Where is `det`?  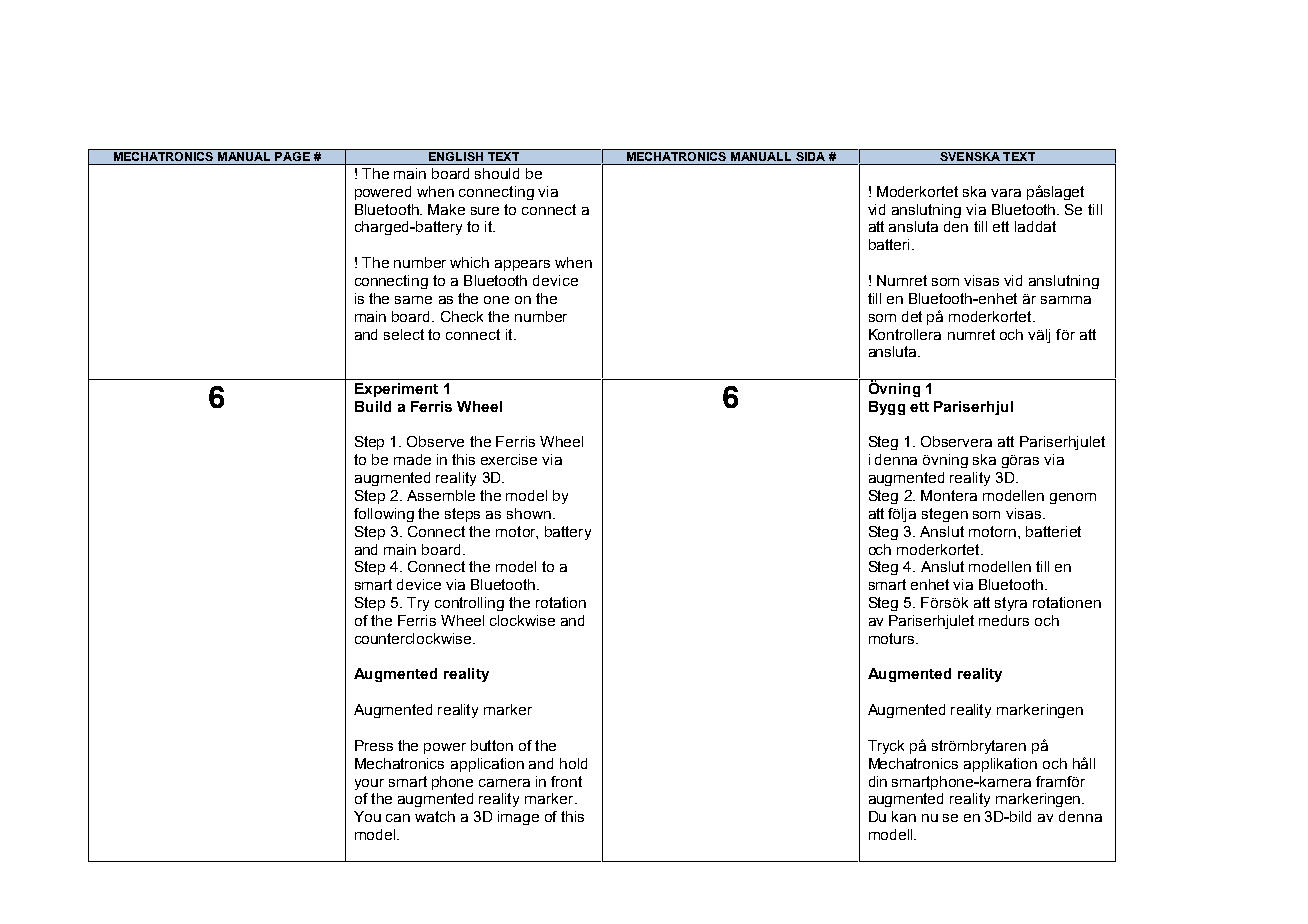
det is located at coordinates (912, 316).
